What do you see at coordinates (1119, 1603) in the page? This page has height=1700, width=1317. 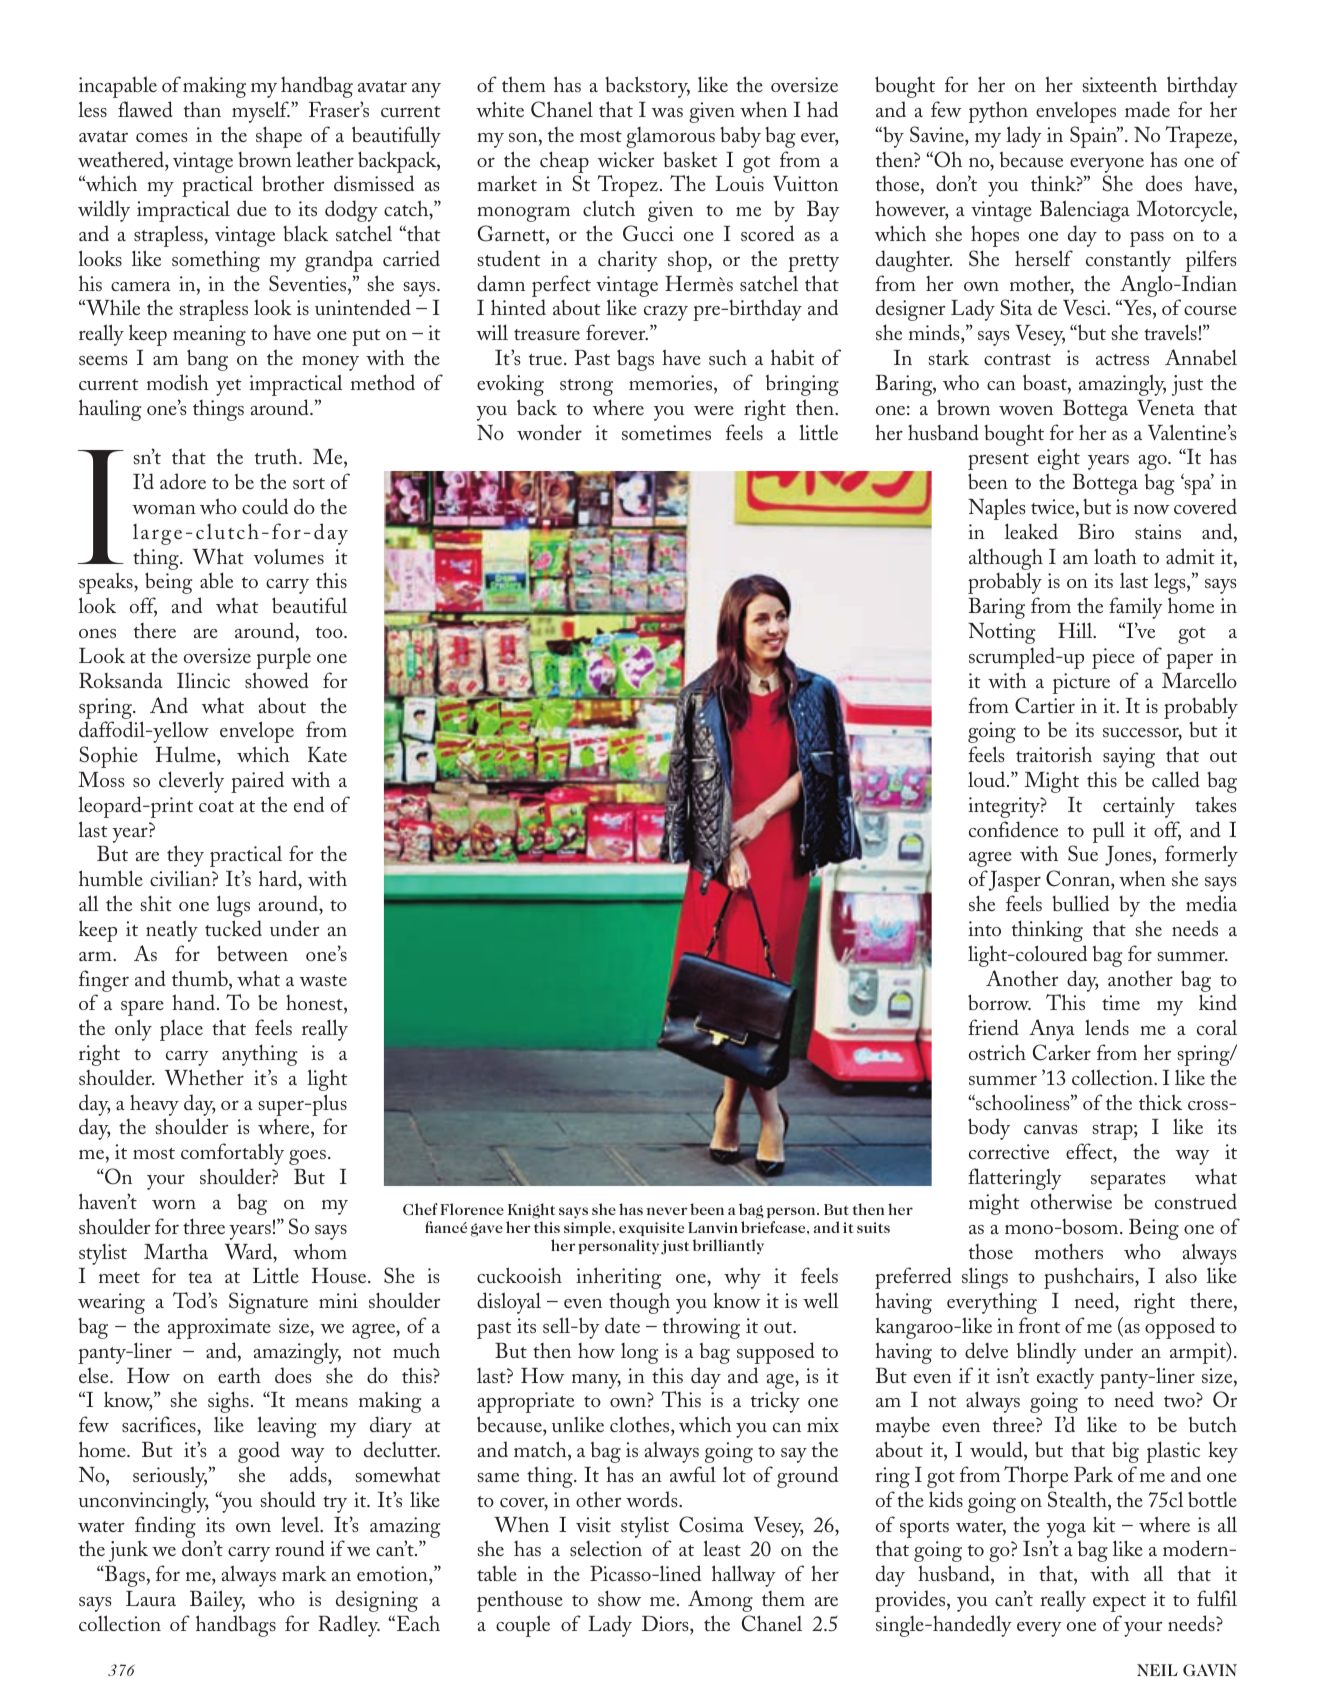 I see `expect` at bounding box center [1119, 1603].
